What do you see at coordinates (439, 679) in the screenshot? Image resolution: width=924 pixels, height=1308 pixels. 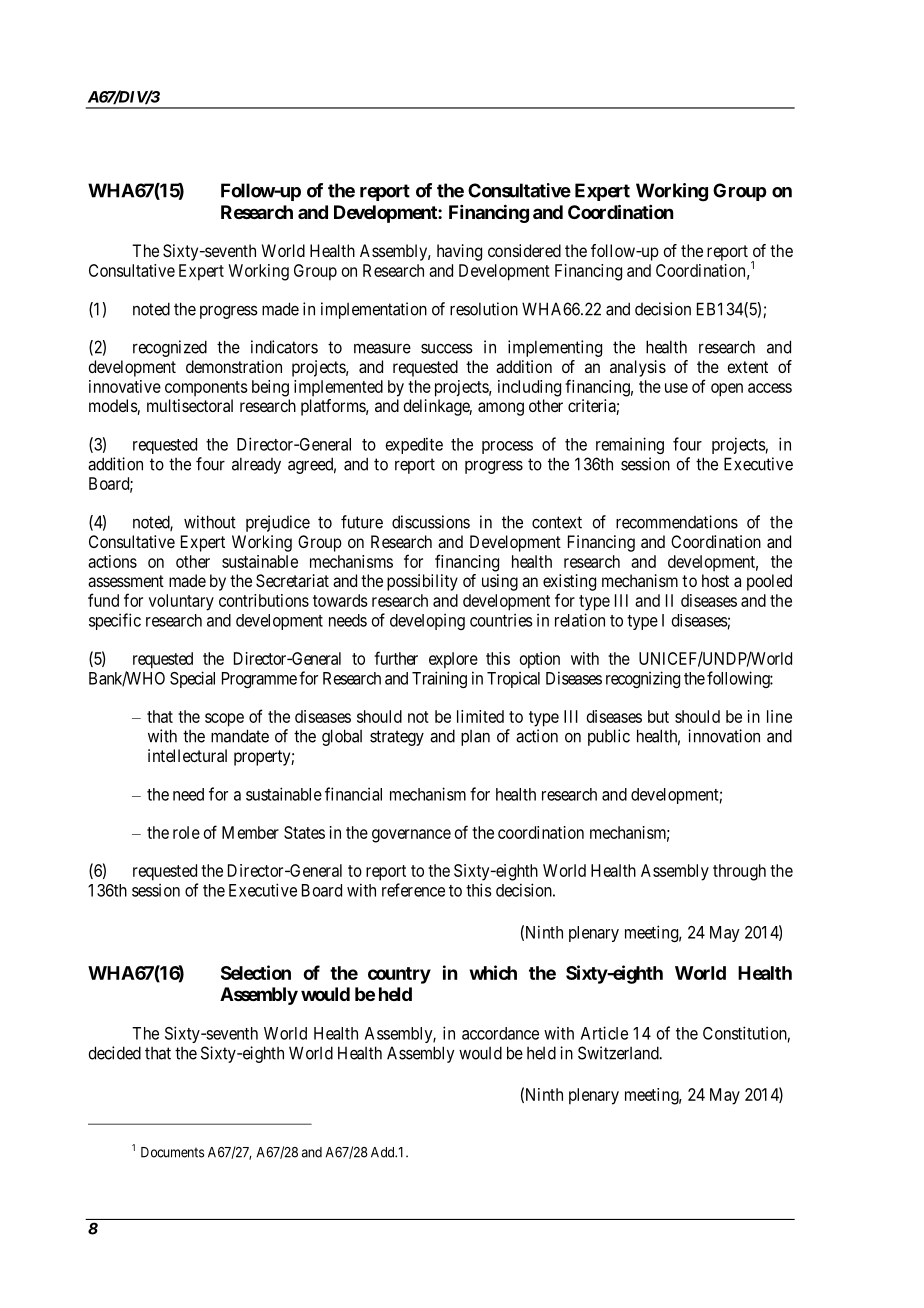 I see `Training` at bounding box center [439, 679].
